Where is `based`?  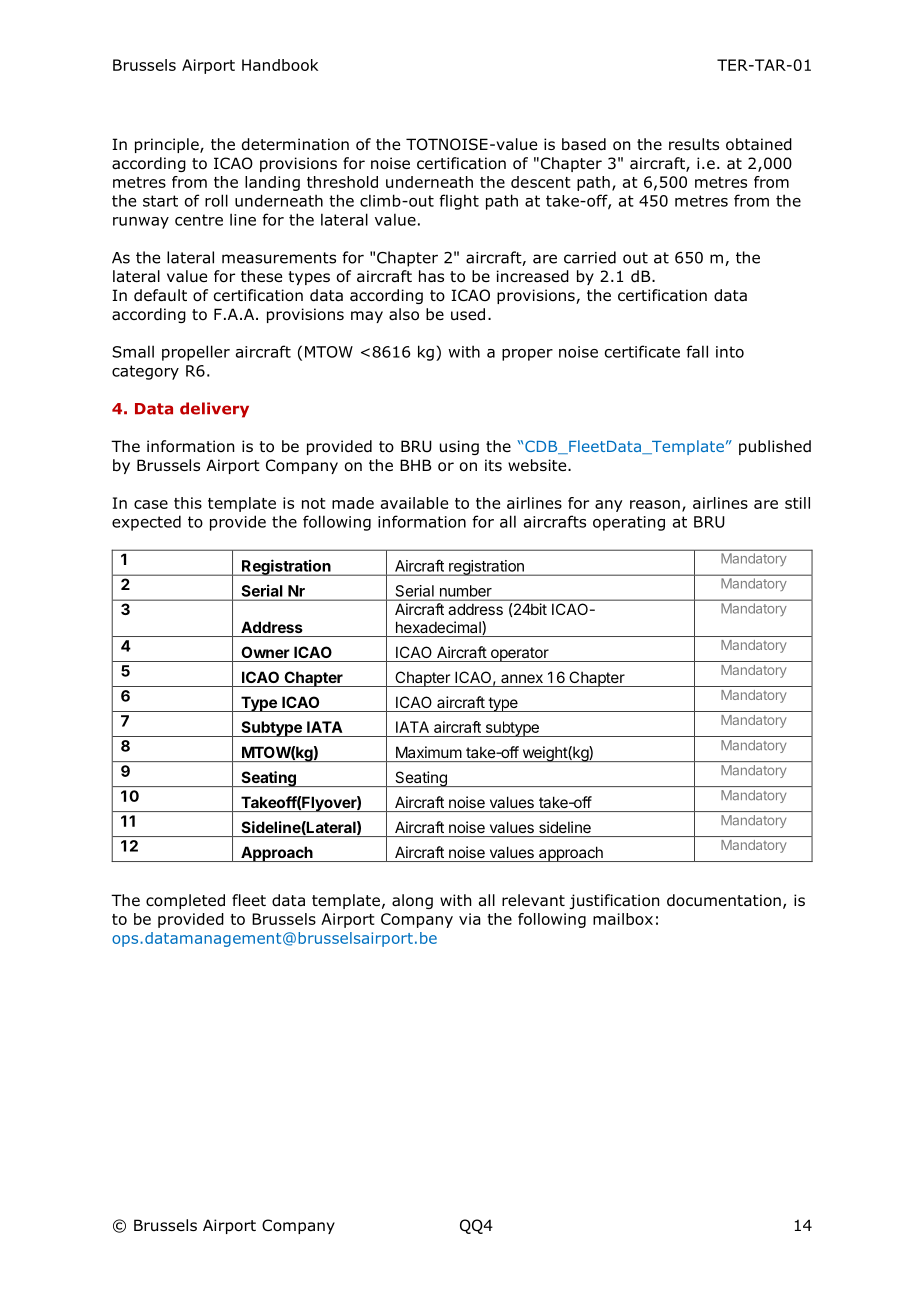
based is located at coordinates (584, 144).
